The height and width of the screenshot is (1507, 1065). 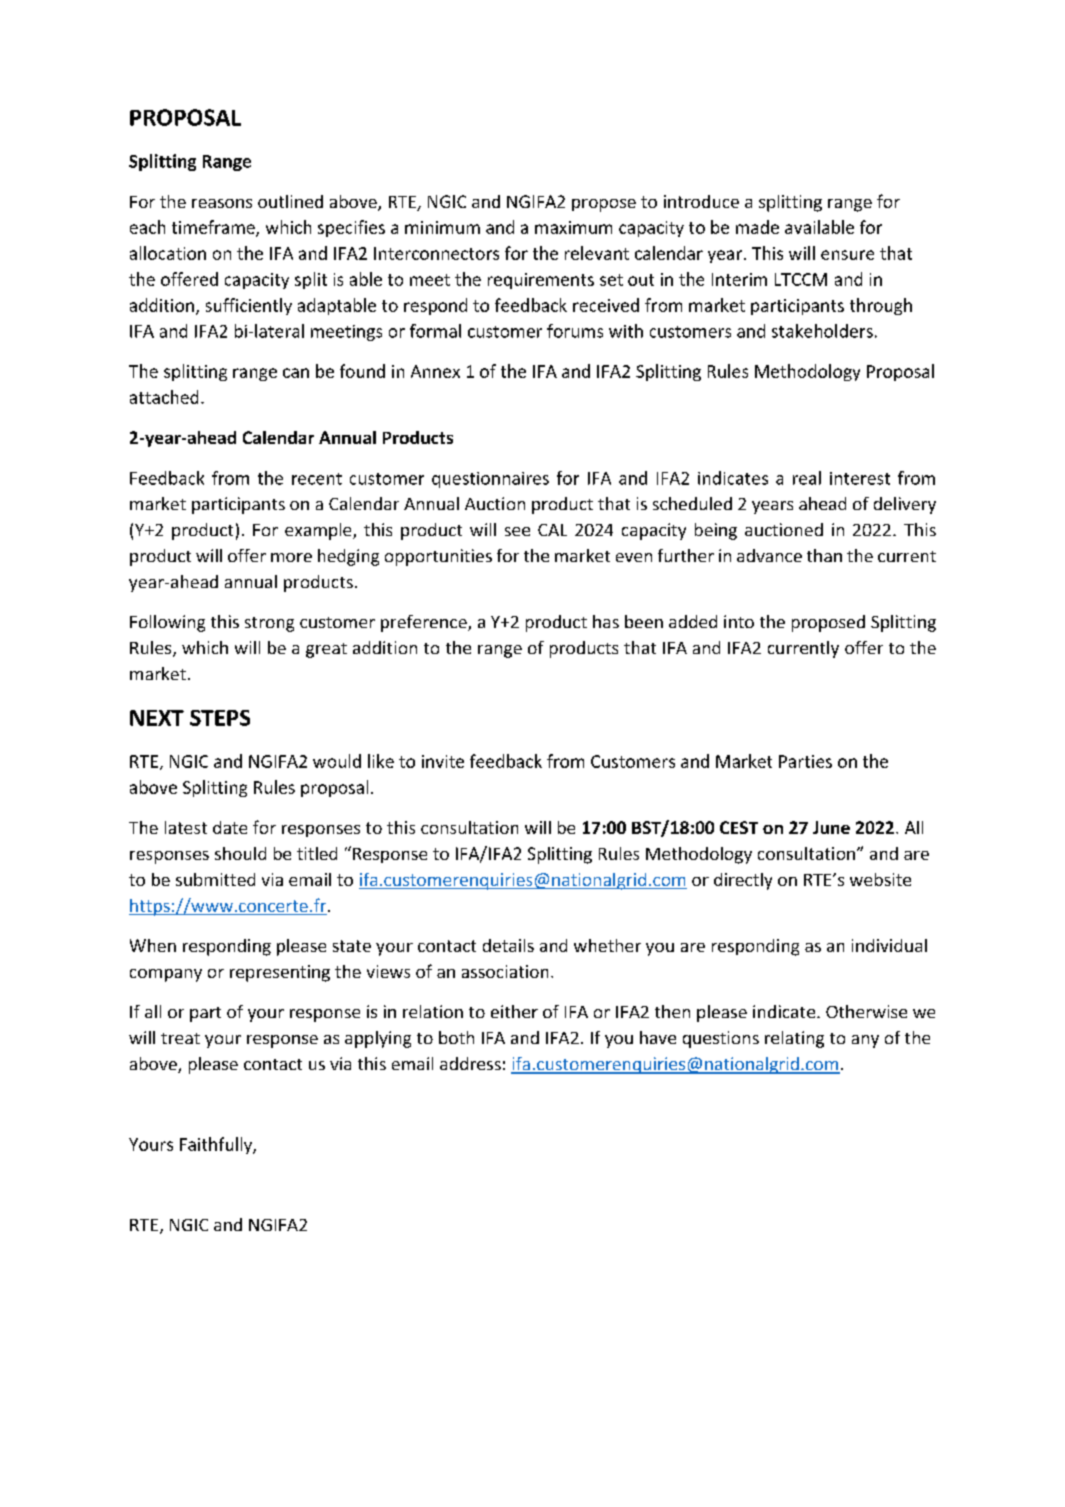 I want to click on made, so click(x=757, y=227).
